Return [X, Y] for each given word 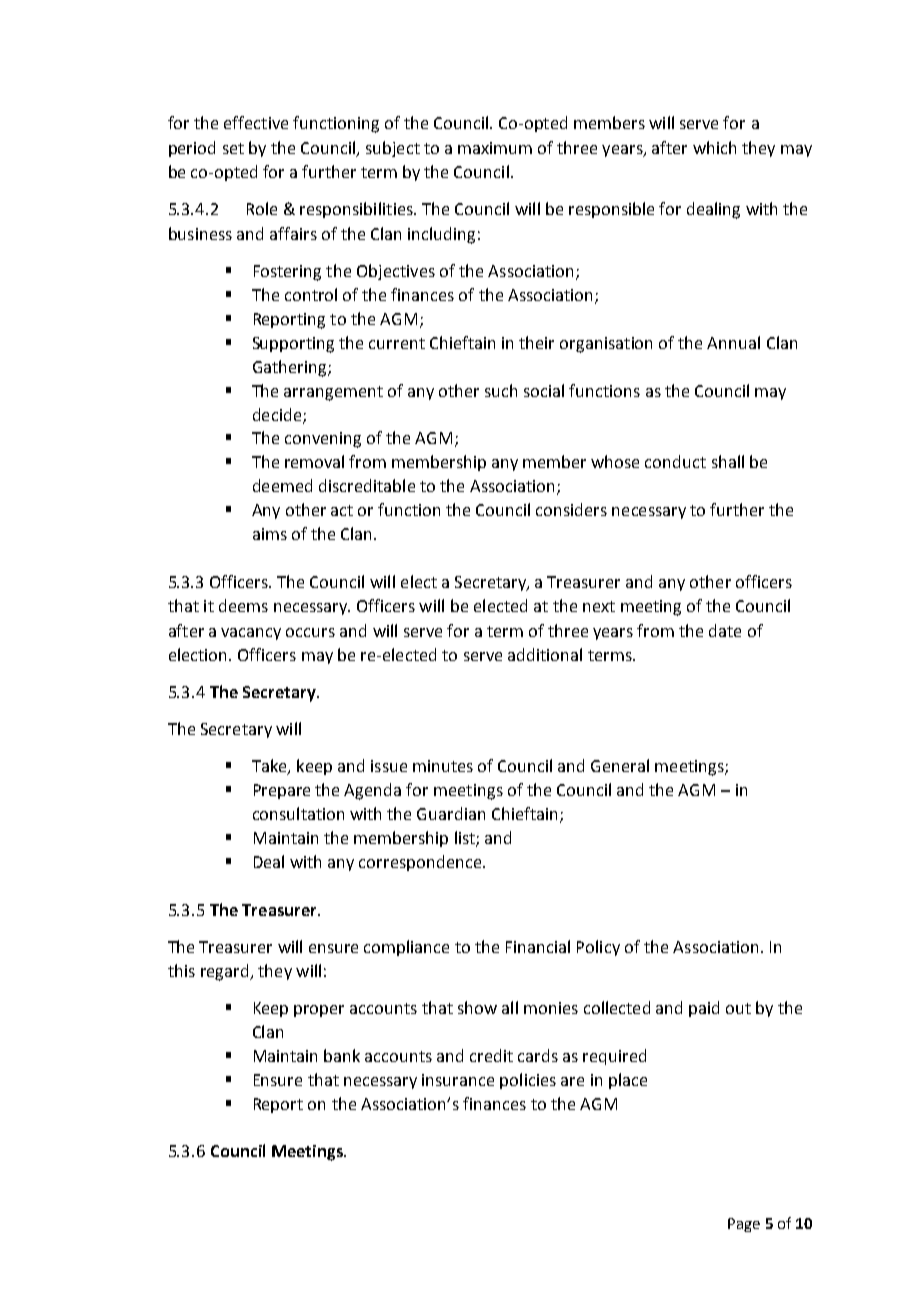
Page [744, 1225]
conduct [675, 461]
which [714, 147]
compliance [406, 948]
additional [545, 654]
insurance [458, 1080]
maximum [495, 148]
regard [226, 972]
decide [278, 415]
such [501, 390]
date [725, 630]
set [233, 148]
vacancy [251, 634]
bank [342, 1055]
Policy [598, 948]
